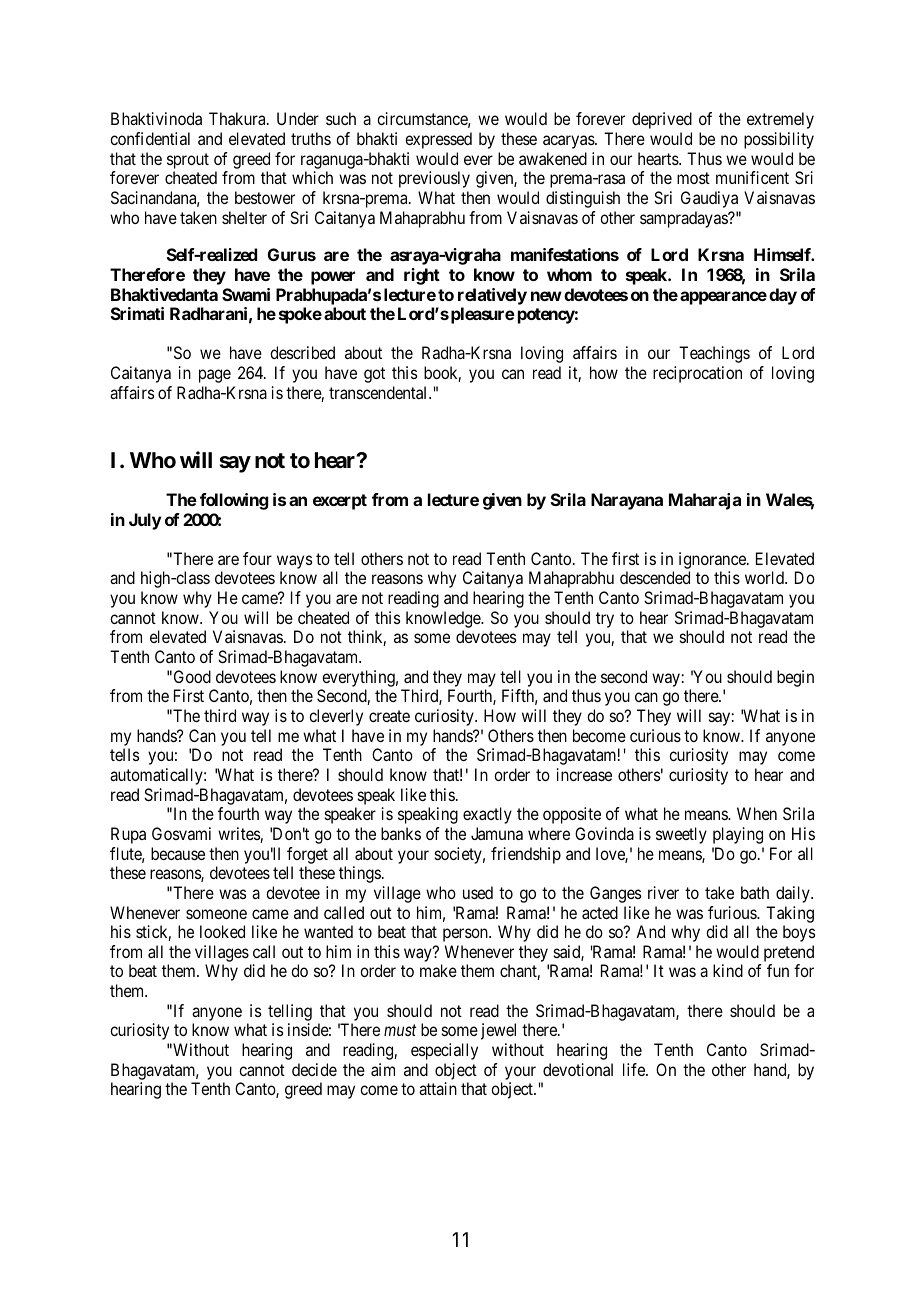  Describe the element at coordinates (752, 177) in the page. I see `munificent` at that location.
